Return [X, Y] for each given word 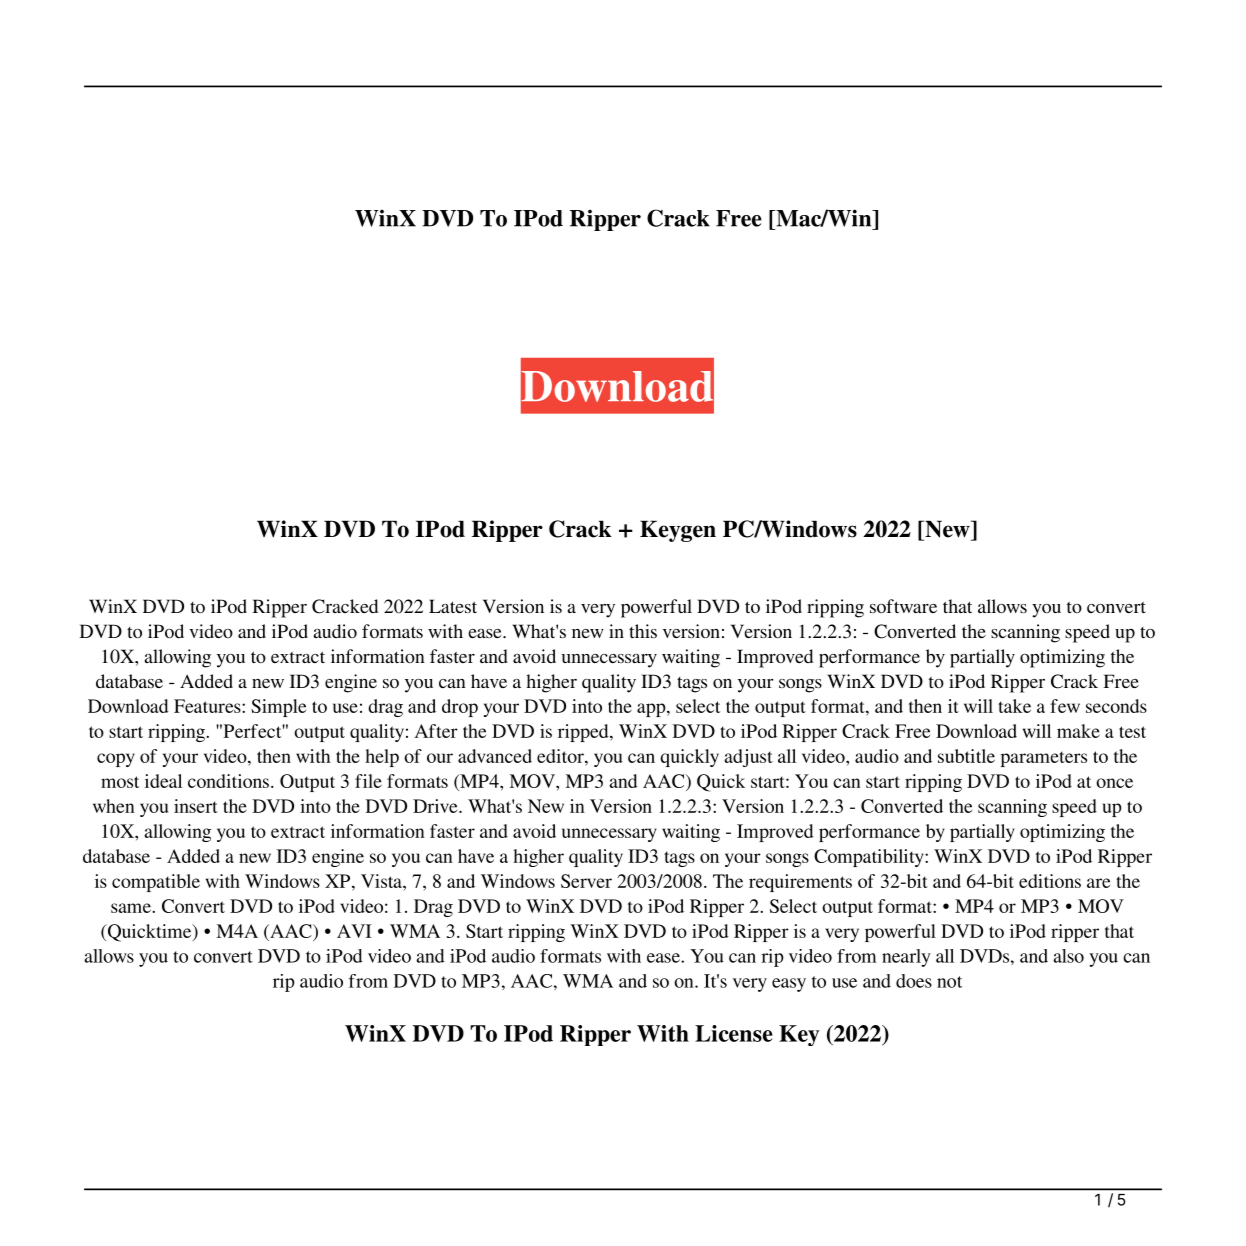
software [903, 606]
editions [1050, 881]
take [1014, 706]
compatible [156, 883]
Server [586, 881]
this [643, 631]
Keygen [678, 531]
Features [208, 706]
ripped [584, 733]
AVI [354, 931]
